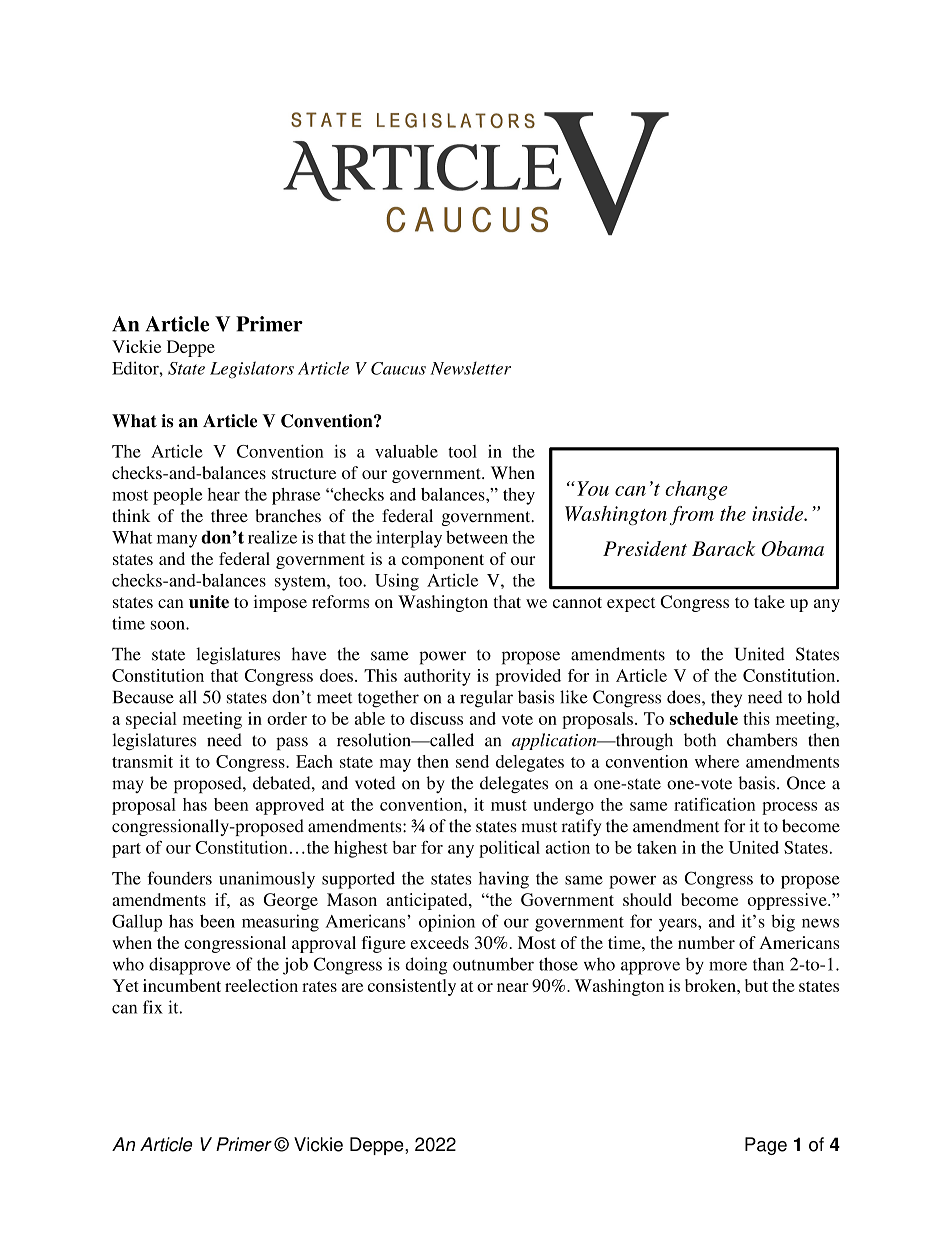  What do you see at coordinates (472, 761) in the image?
I see `send` at bounding box center [472, 761].
